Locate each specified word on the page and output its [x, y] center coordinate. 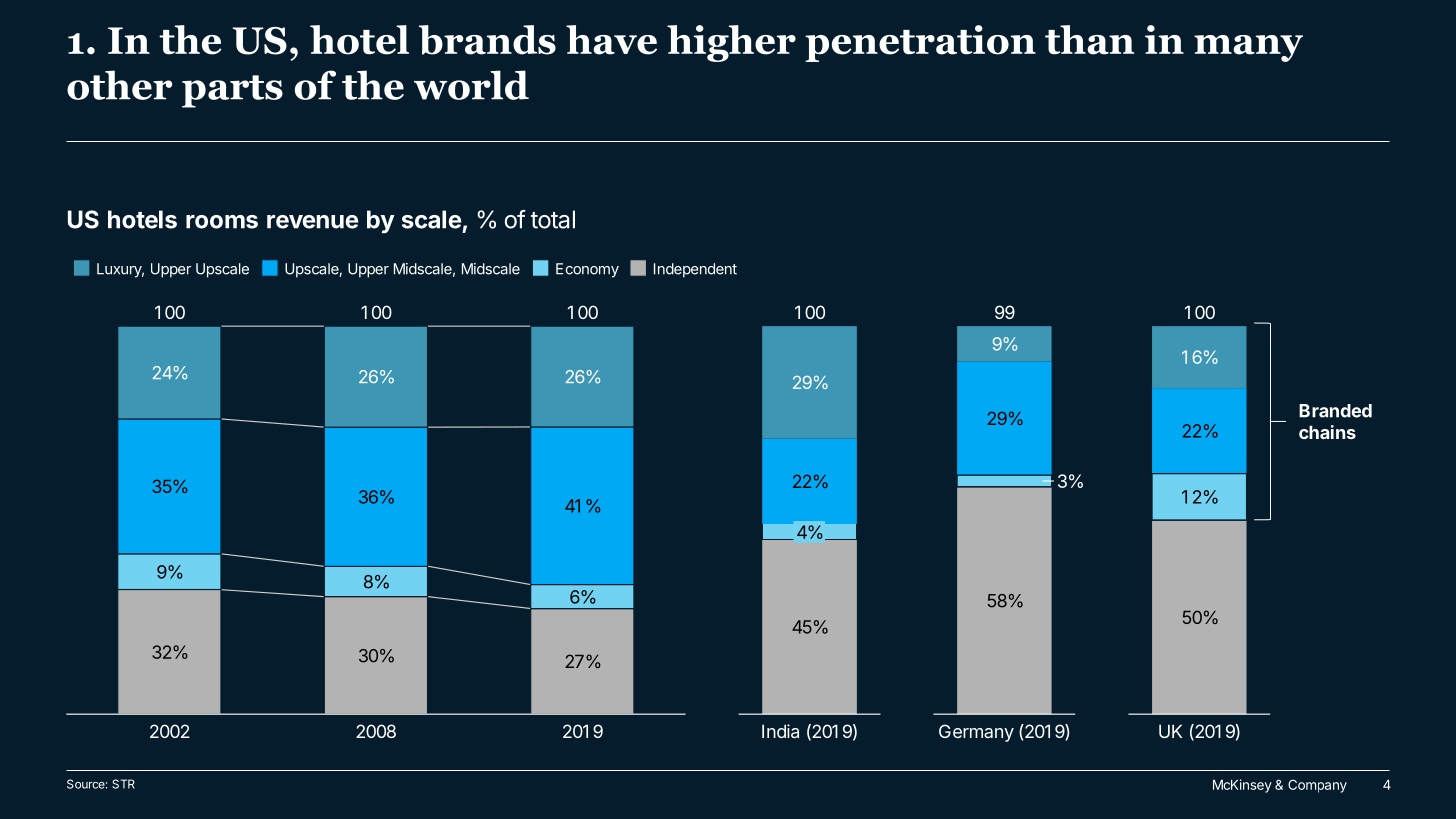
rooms [222, 222]
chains [1327, 432]
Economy [587, 270]
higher [731, 43]
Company [1317, 786]
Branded [1335, 411]
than [1089, 40]
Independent [695, 270]
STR [123, 784]
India [780, 731]
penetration [920, 43]
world [471, 85]
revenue [313, 222]
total [553, 219]
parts [232, 91]
